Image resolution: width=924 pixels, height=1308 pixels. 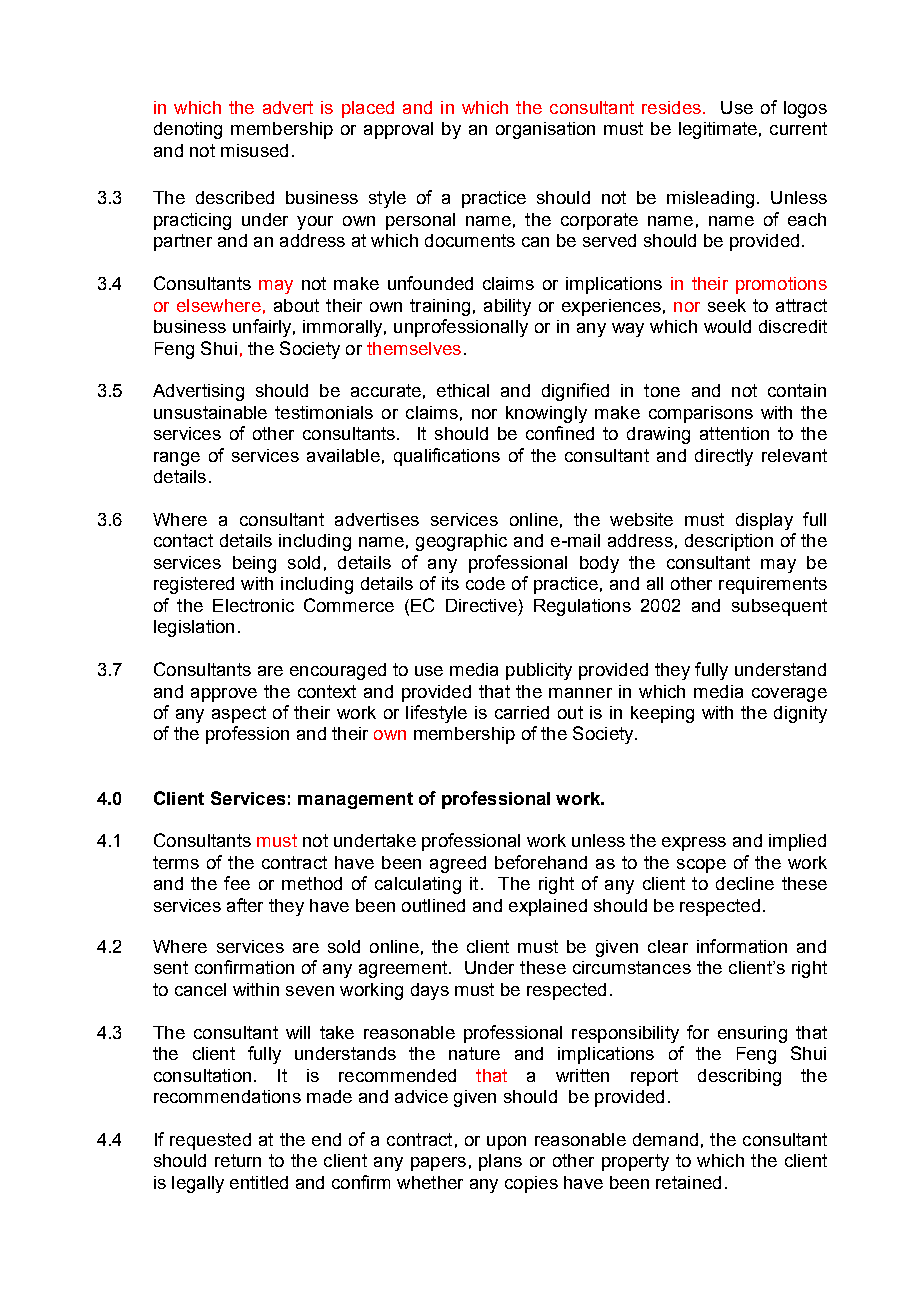 I want to click on legitimate, so click(x=718, y=130).
